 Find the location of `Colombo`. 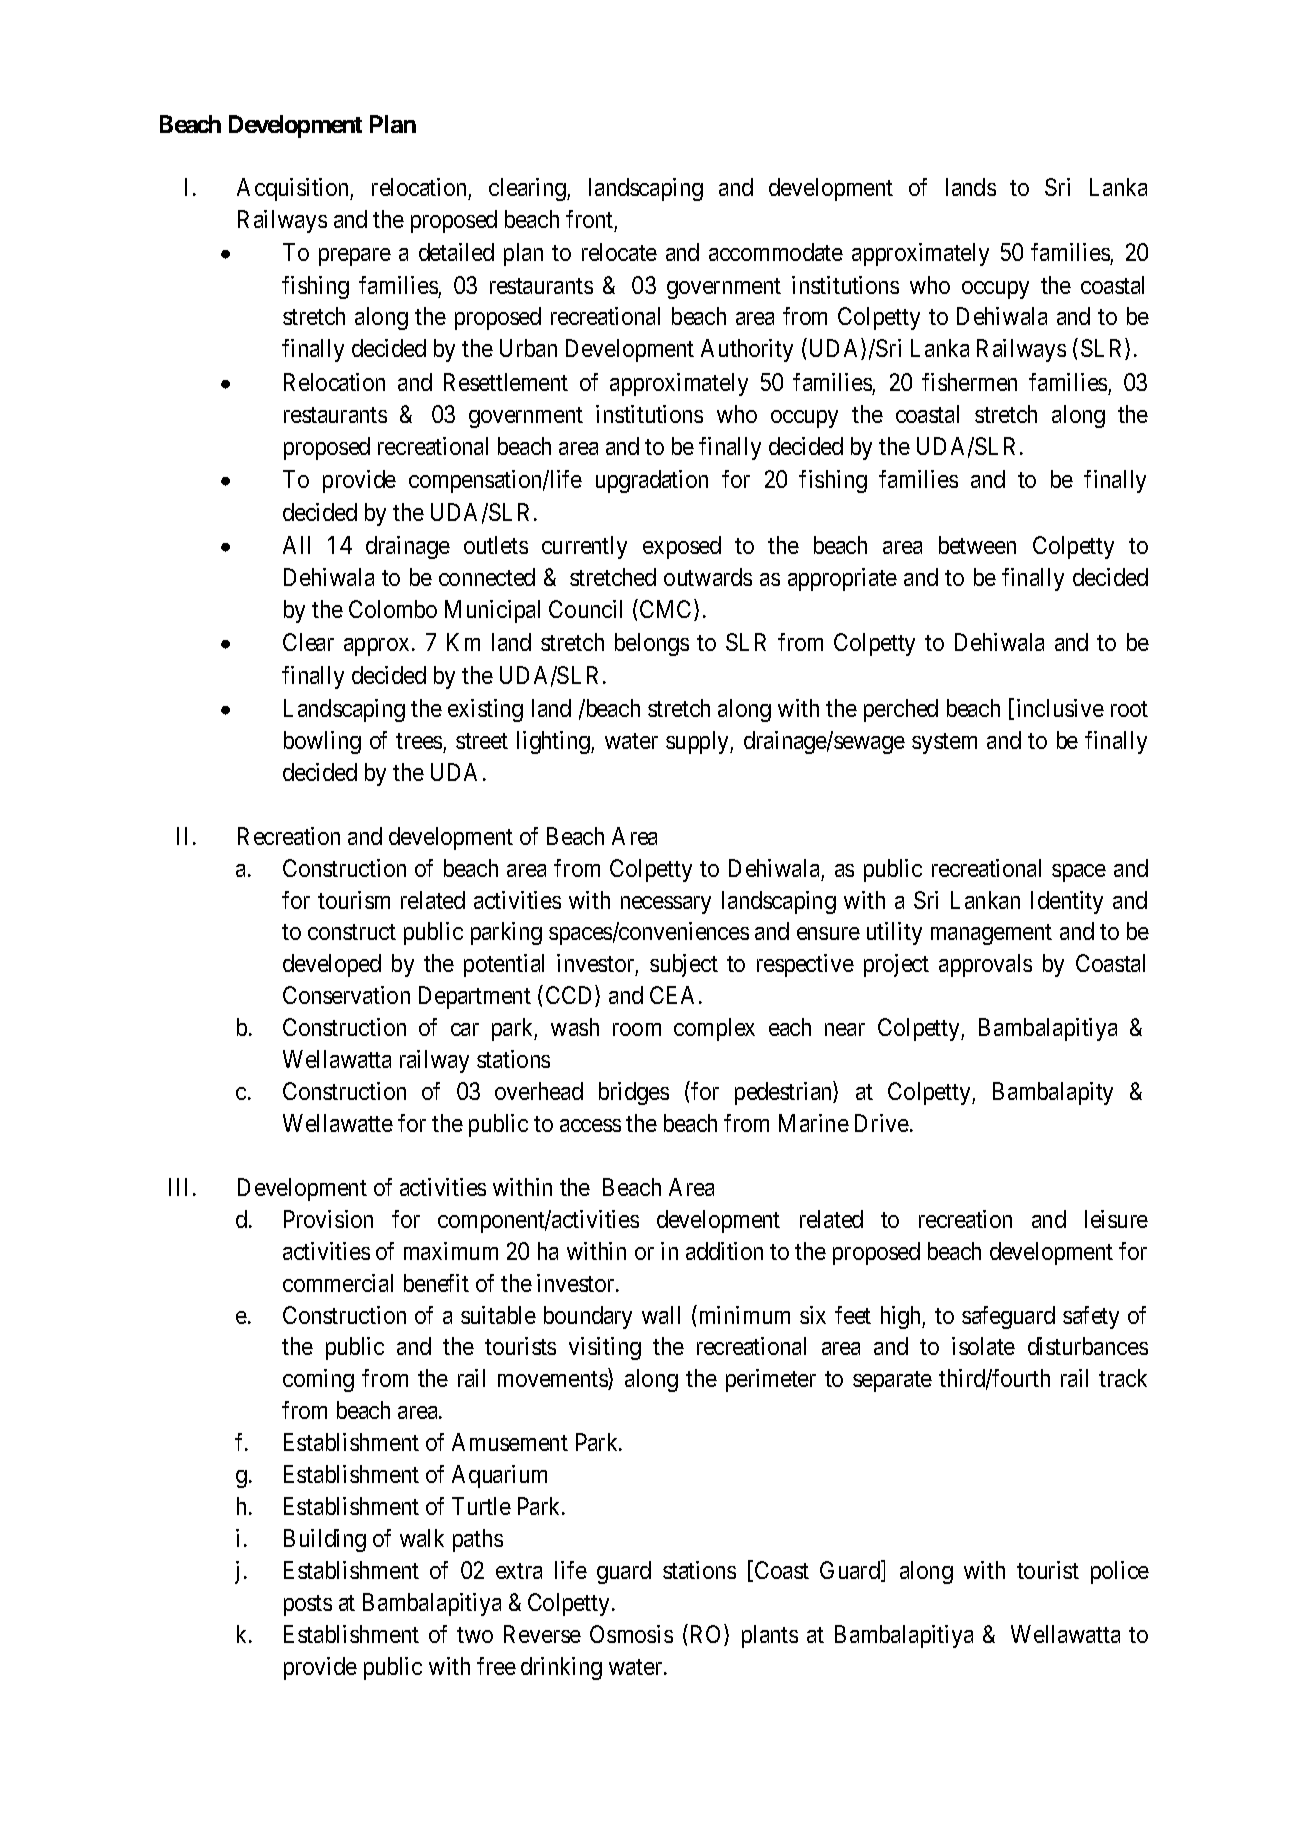

Colombo is located at coordinates (393, 609).
